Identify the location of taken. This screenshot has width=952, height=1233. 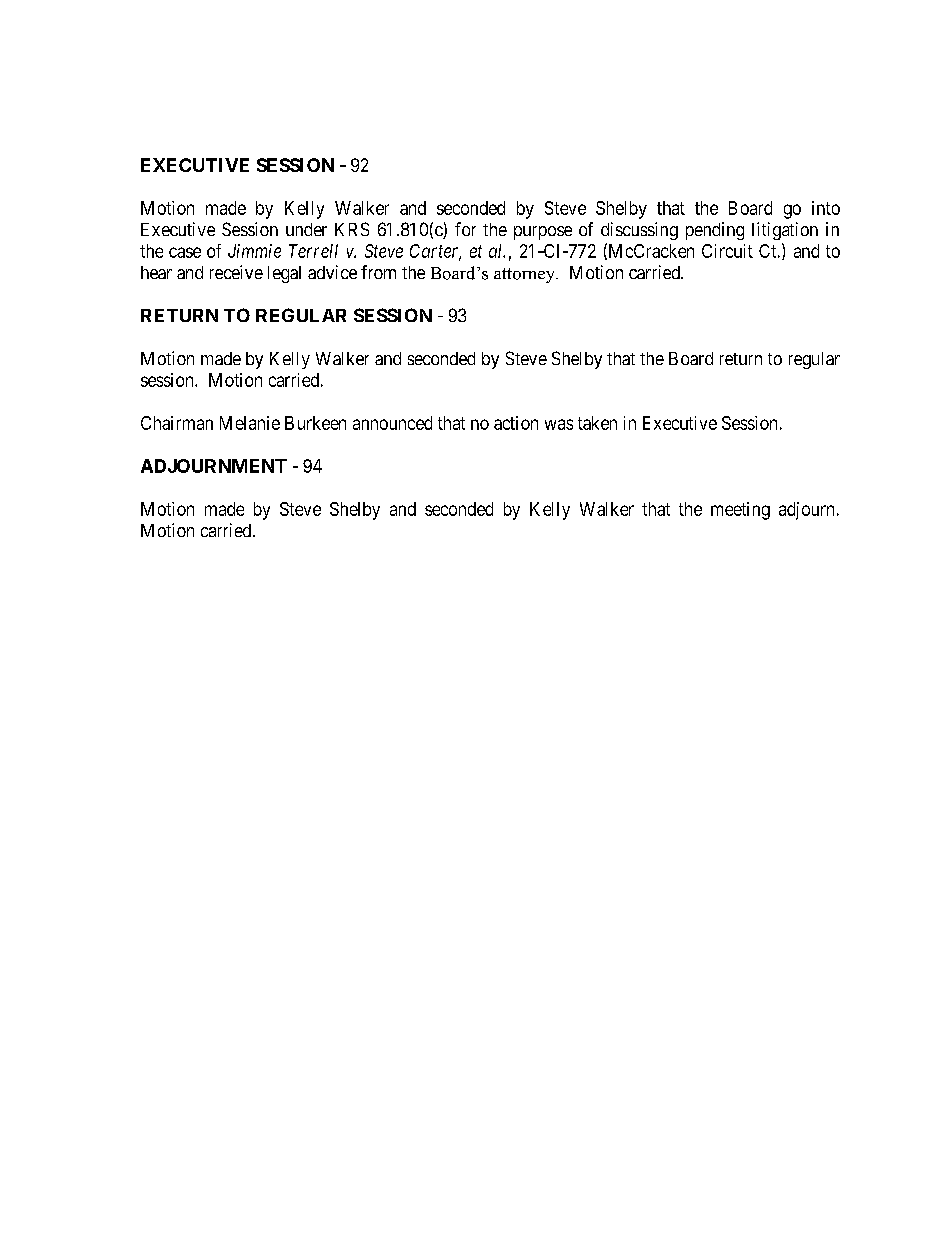
(597, 423).
